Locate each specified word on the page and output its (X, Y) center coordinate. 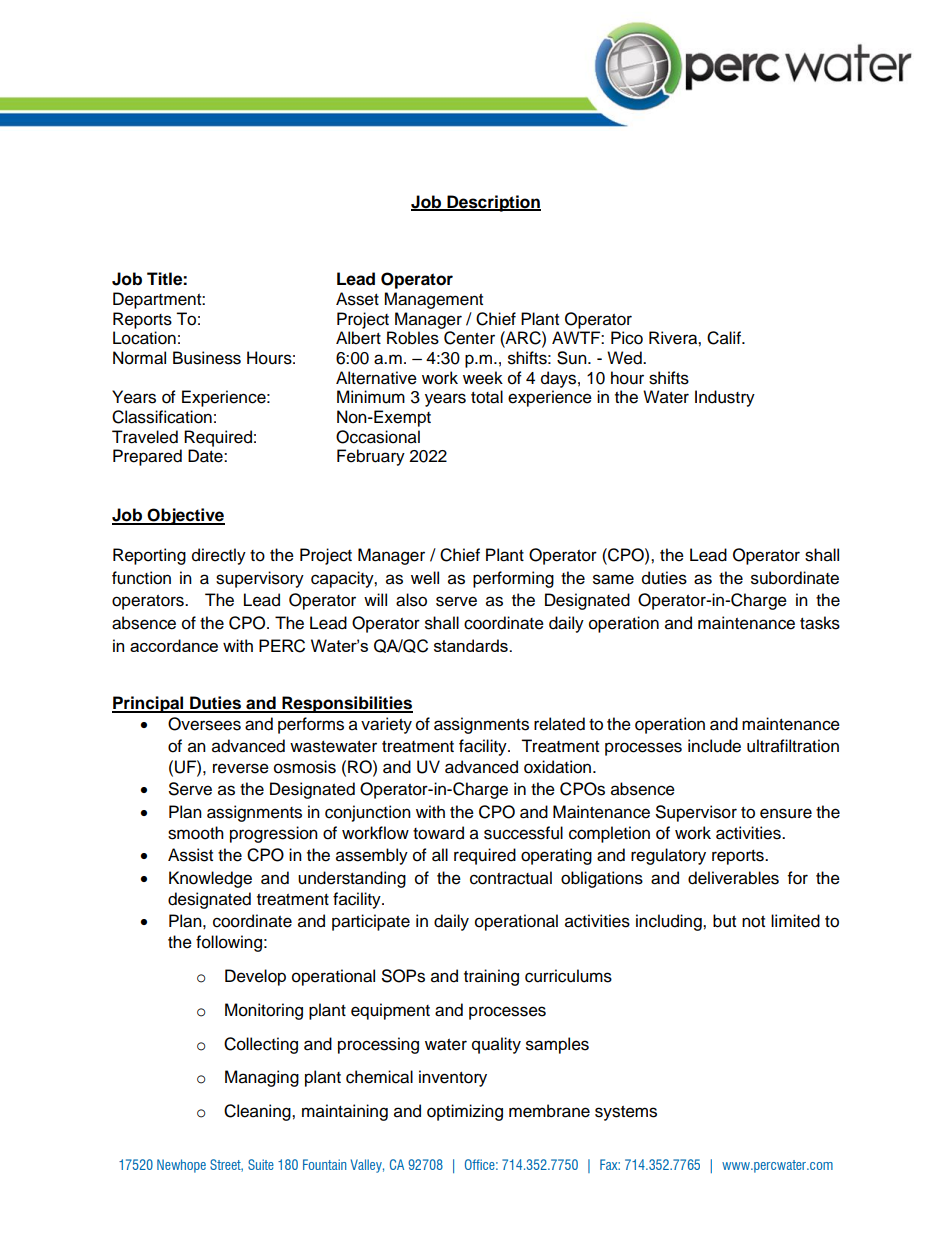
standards (472, 645)
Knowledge (210, 879)
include (714, 746)
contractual (511, 878)
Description (493, 203)
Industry (725, 398)
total (487, 397)
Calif (725, 338)
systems (626, 1113)
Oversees (204, 724)
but (724, 921)
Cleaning (258, 1112)
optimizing (465, 1112)
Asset (357, 299)
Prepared (147, 457)
